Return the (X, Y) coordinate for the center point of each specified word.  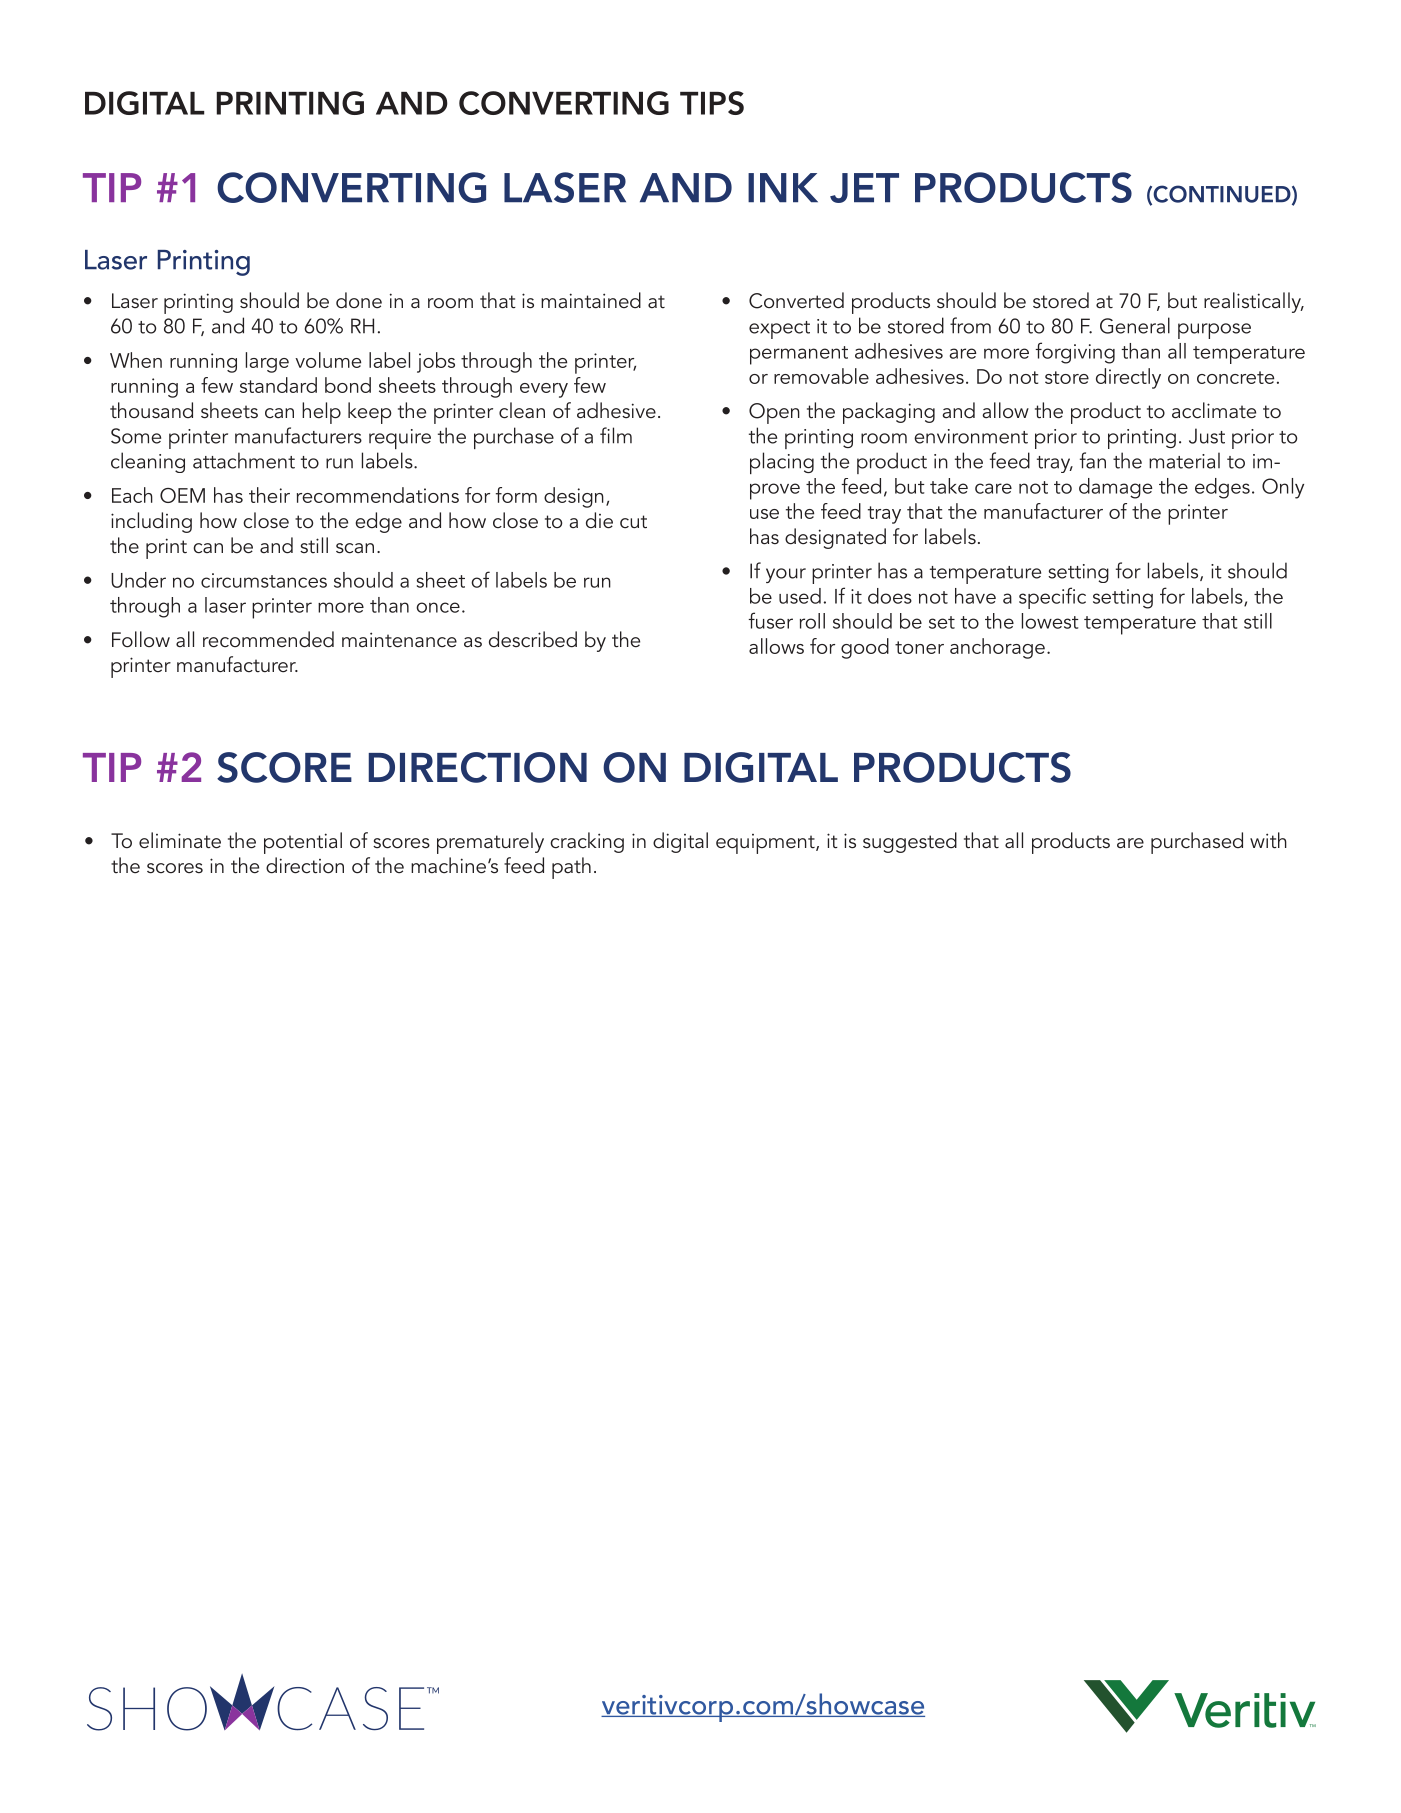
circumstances (264, 580)
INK (783, 187)
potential (303, 843)
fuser (770, 620)
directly (1128, 378)
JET (864, 188)
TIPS (712, 103)
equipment (766, 844)
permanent (799, 355)
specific (1052, 598)
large (267, 362)
